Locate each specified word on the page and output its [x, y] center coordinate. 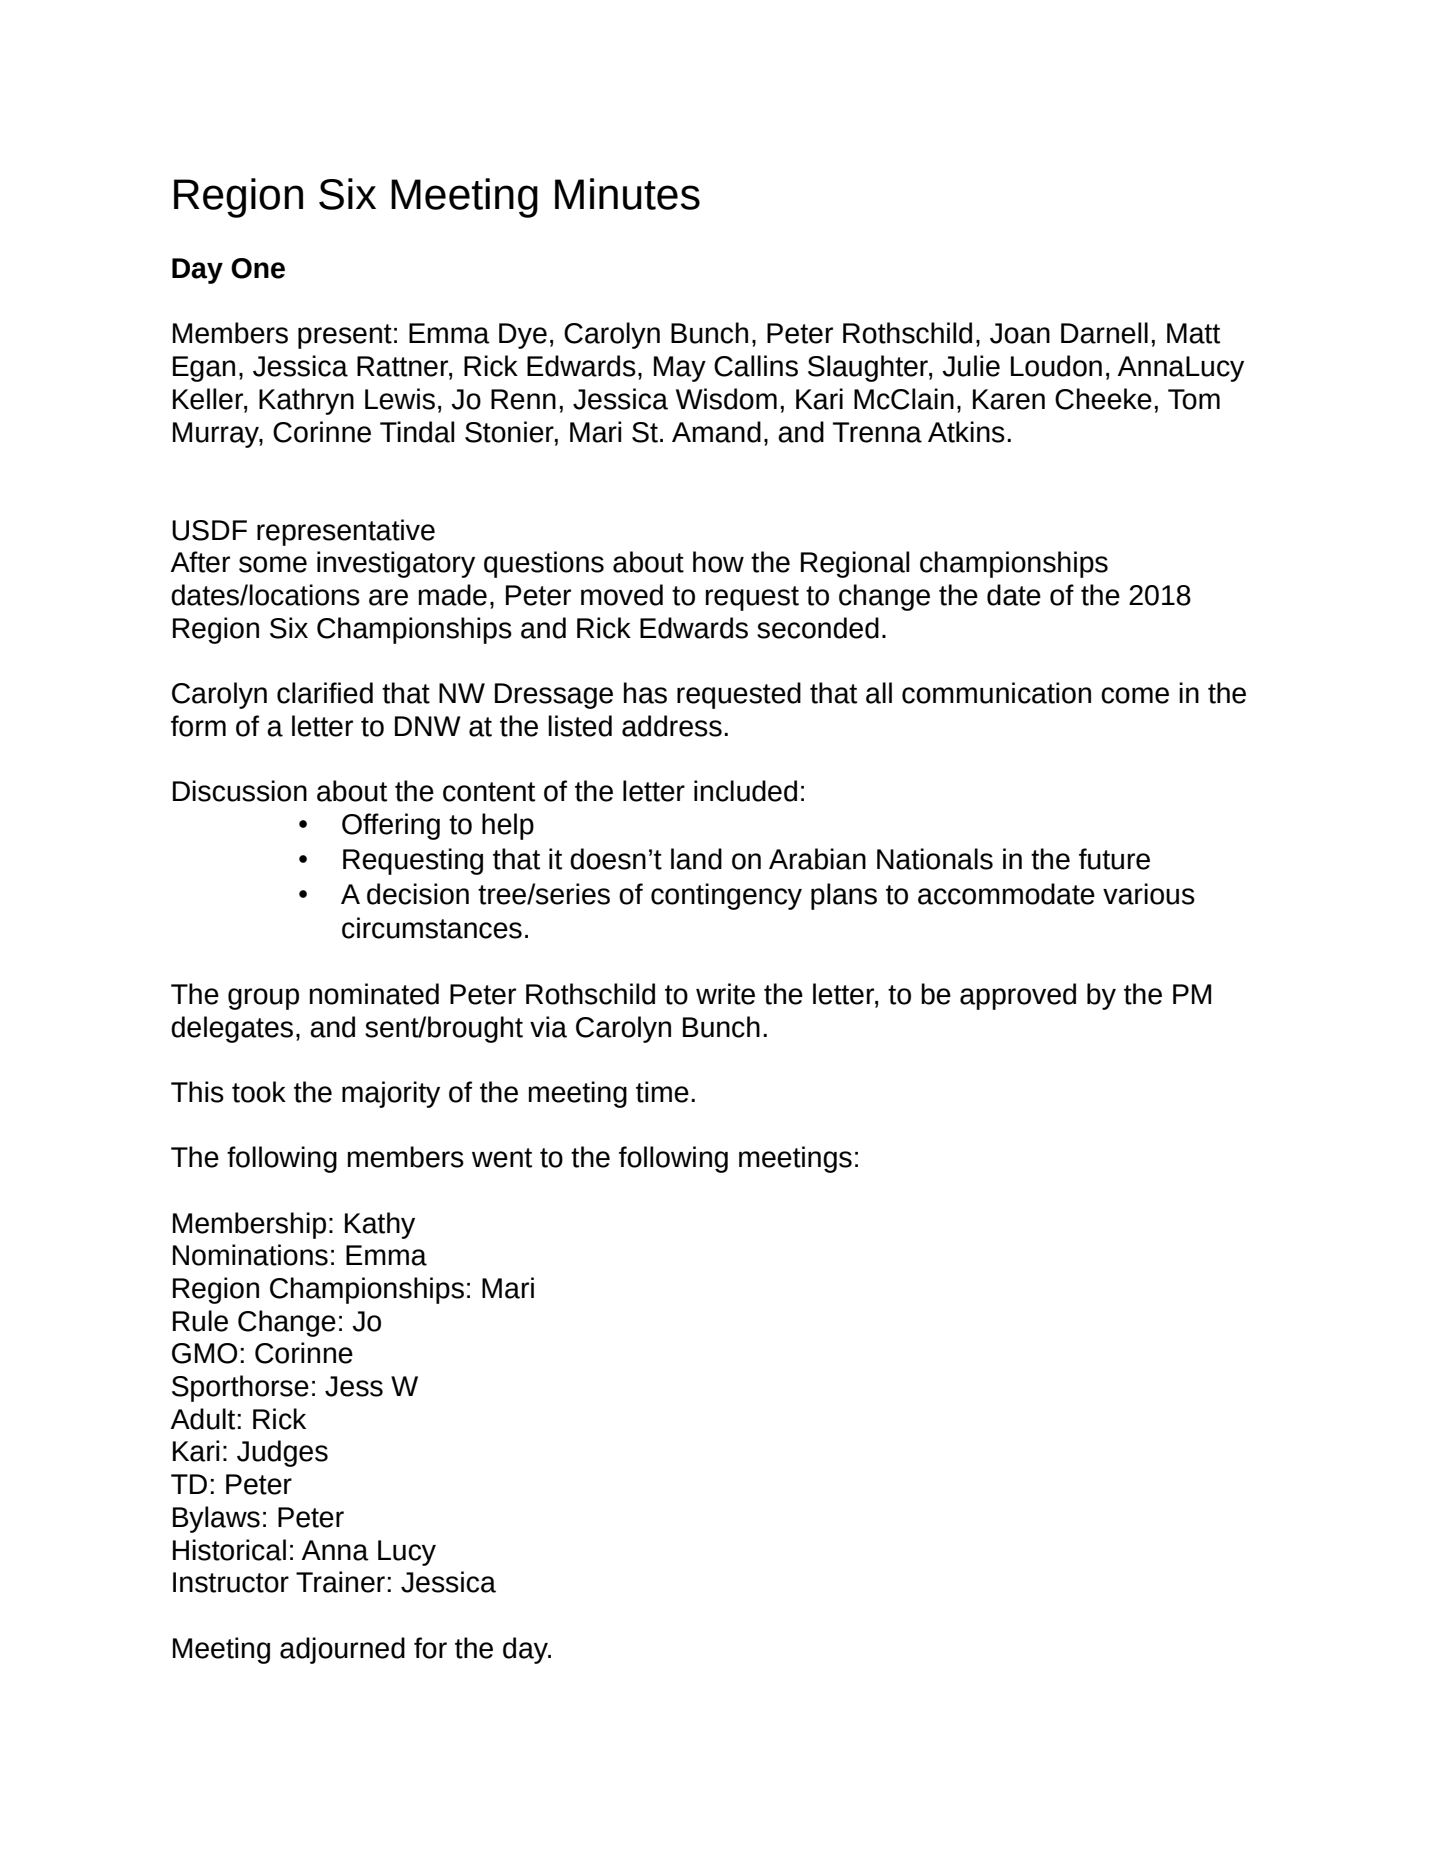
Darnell [1104, 333]
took [259, 1092]
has [645, 693]
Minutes [627, 194]
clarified [325, 693]
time [662, 1092]
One [258, 268]
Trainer [340, 1582]
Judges [282, 1453]
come [1135, 695]
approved [1018, 996]
